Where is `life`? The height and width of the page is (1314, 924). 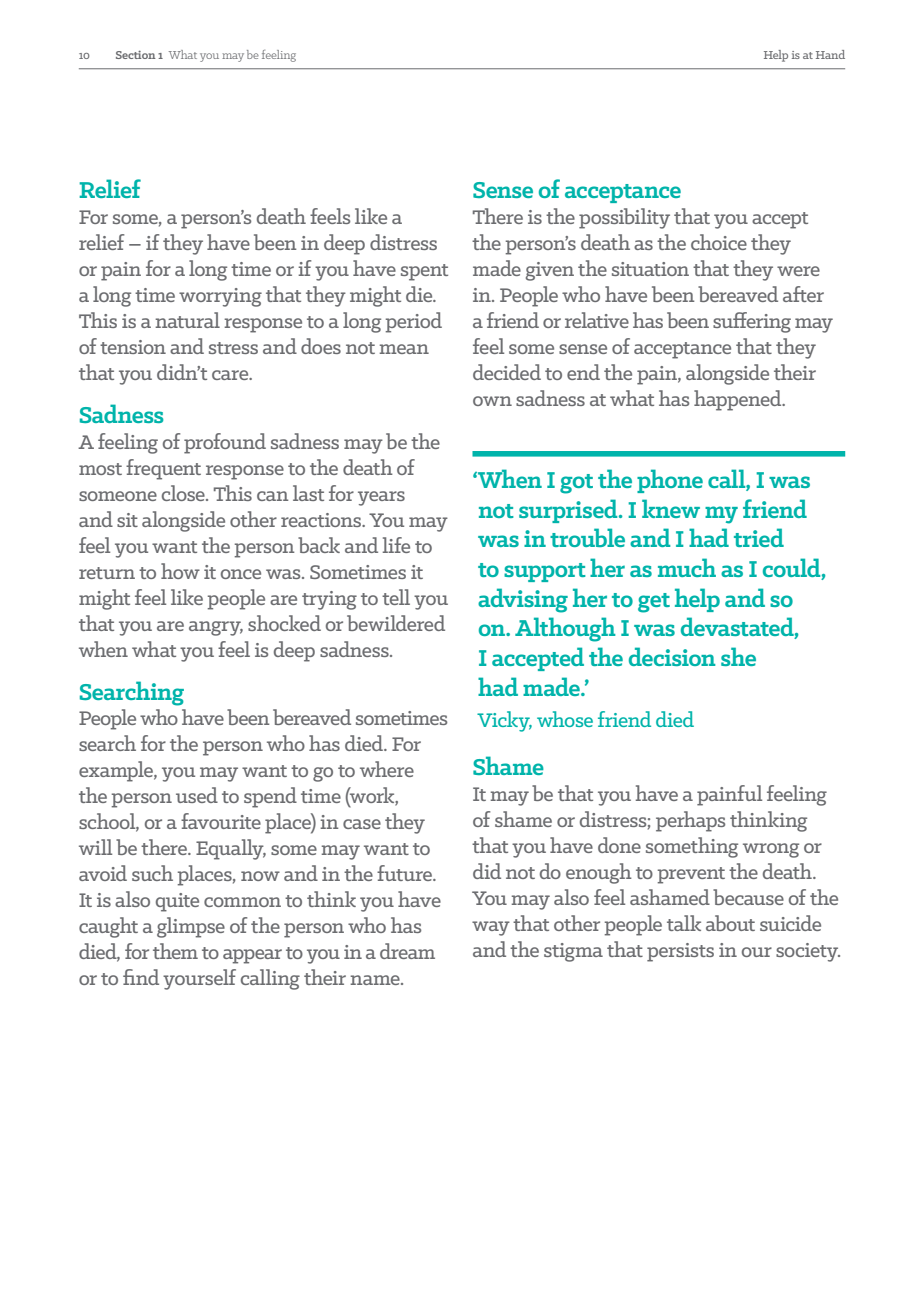 life is located at coordinates (396, 545).
